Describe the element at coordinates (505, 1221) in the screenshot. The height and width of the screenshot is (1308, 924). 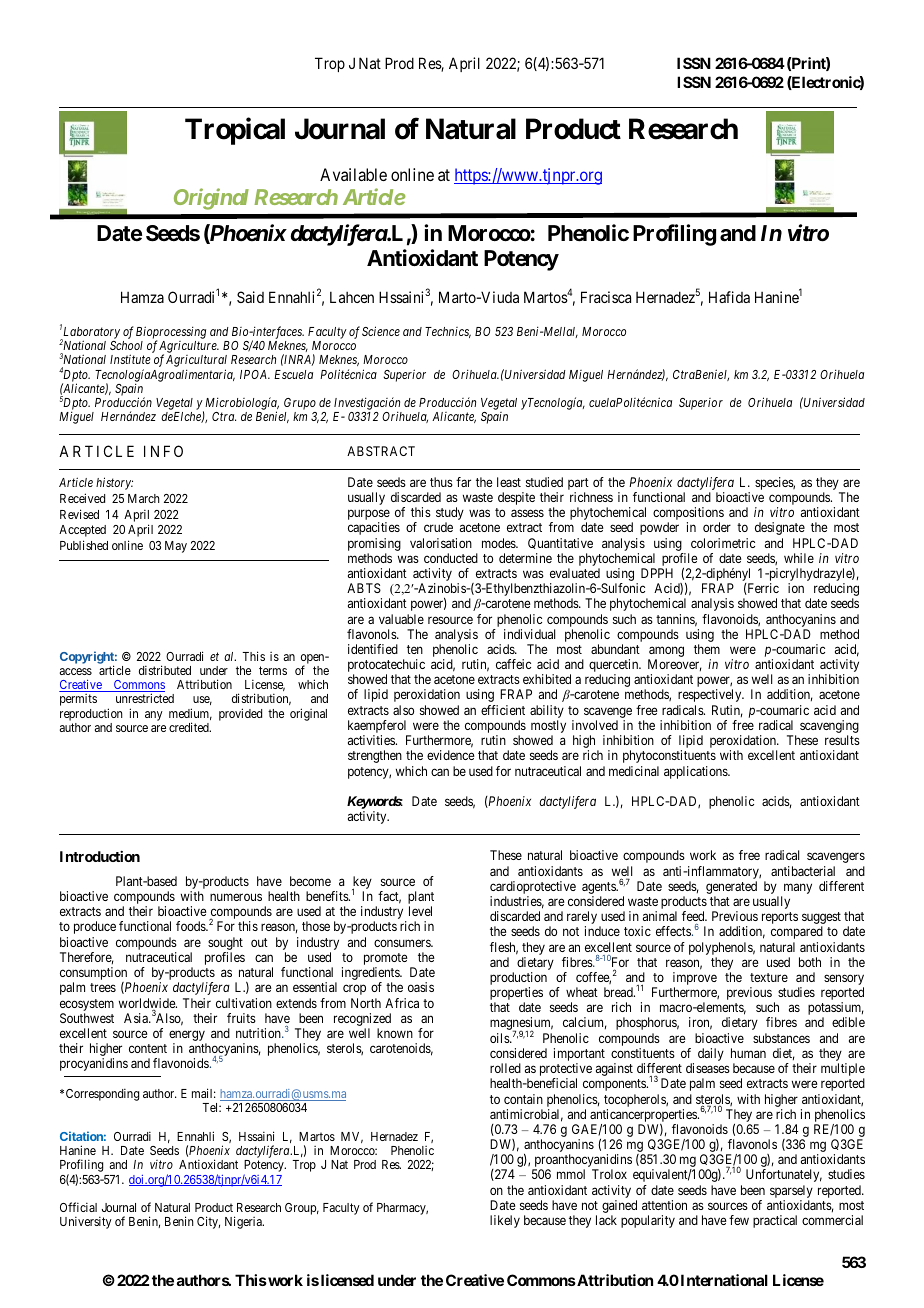
I see `likely` at that location.
